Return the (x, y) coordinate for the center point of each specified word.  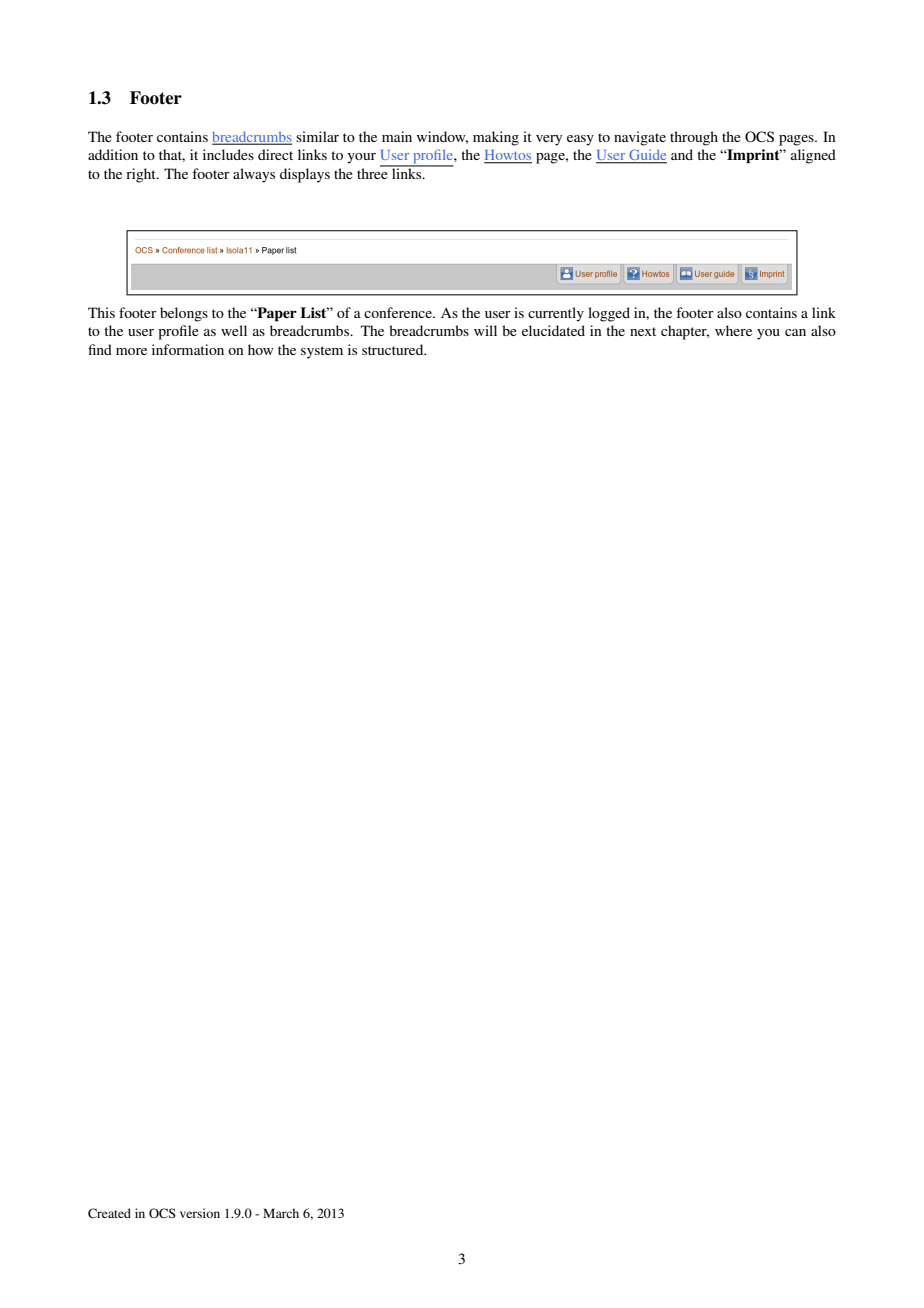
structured (394, 349)
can (795, 332)
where (733, 330)
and (682, 154)
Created (109, 1213)
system (322, 352)
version (200, 1213)
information (188, 349)
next (643, 331)
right (142, 175)
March (281, 1213)
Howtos (508, 156)
